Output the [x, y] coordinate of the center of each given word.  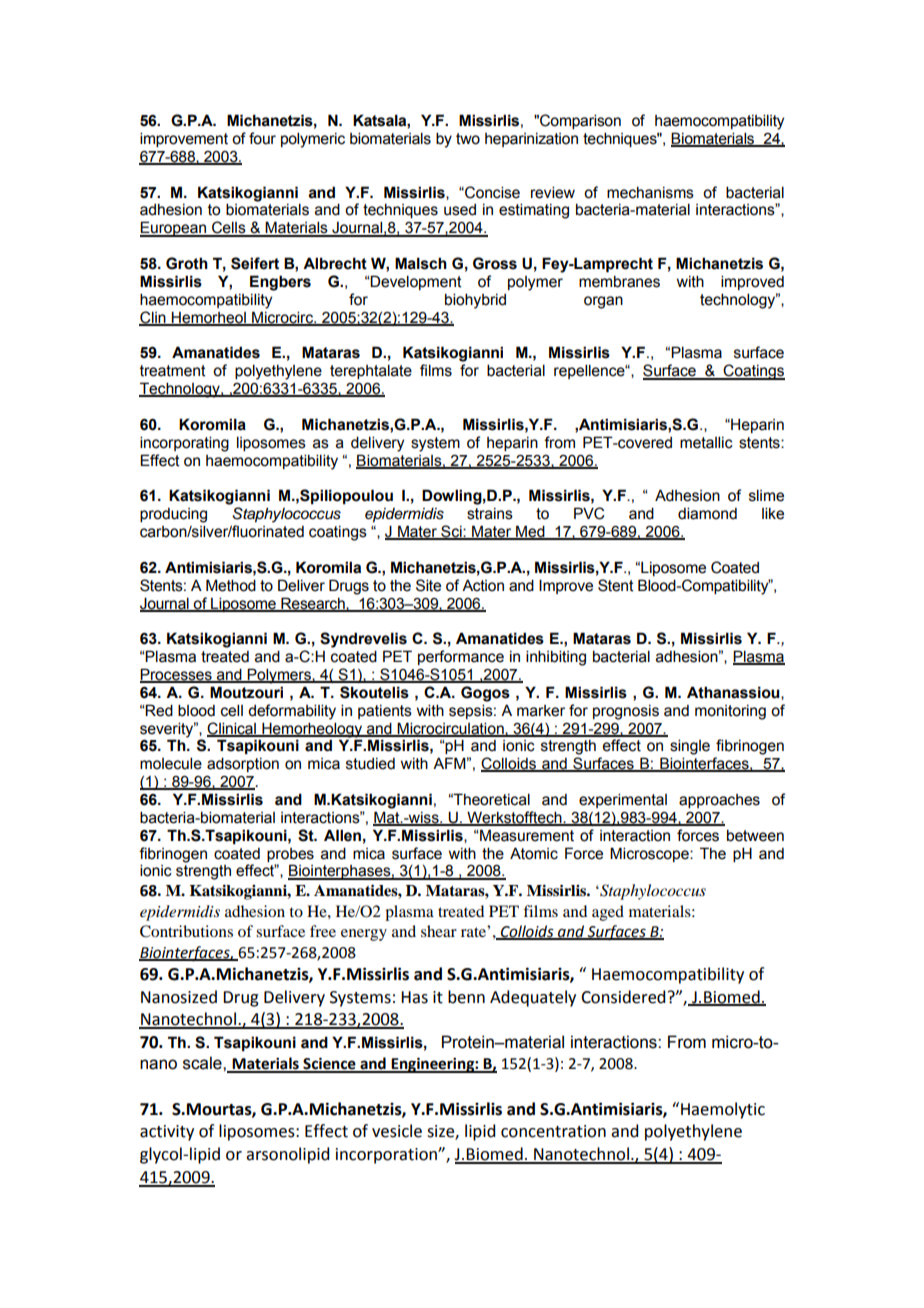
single [690, 747]
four [262, 138]
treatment [173, 371]
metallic [706, 442]
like [773, 513]
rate [474, 931]
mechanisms [650, 193]
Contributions [186, 931]
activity [167, 1133]
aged [608, 913]
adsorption [243, 764]
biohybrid [475, 301]
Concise [491, 192]
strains [490, 514]
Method [231, 585]
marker [541, 711]
